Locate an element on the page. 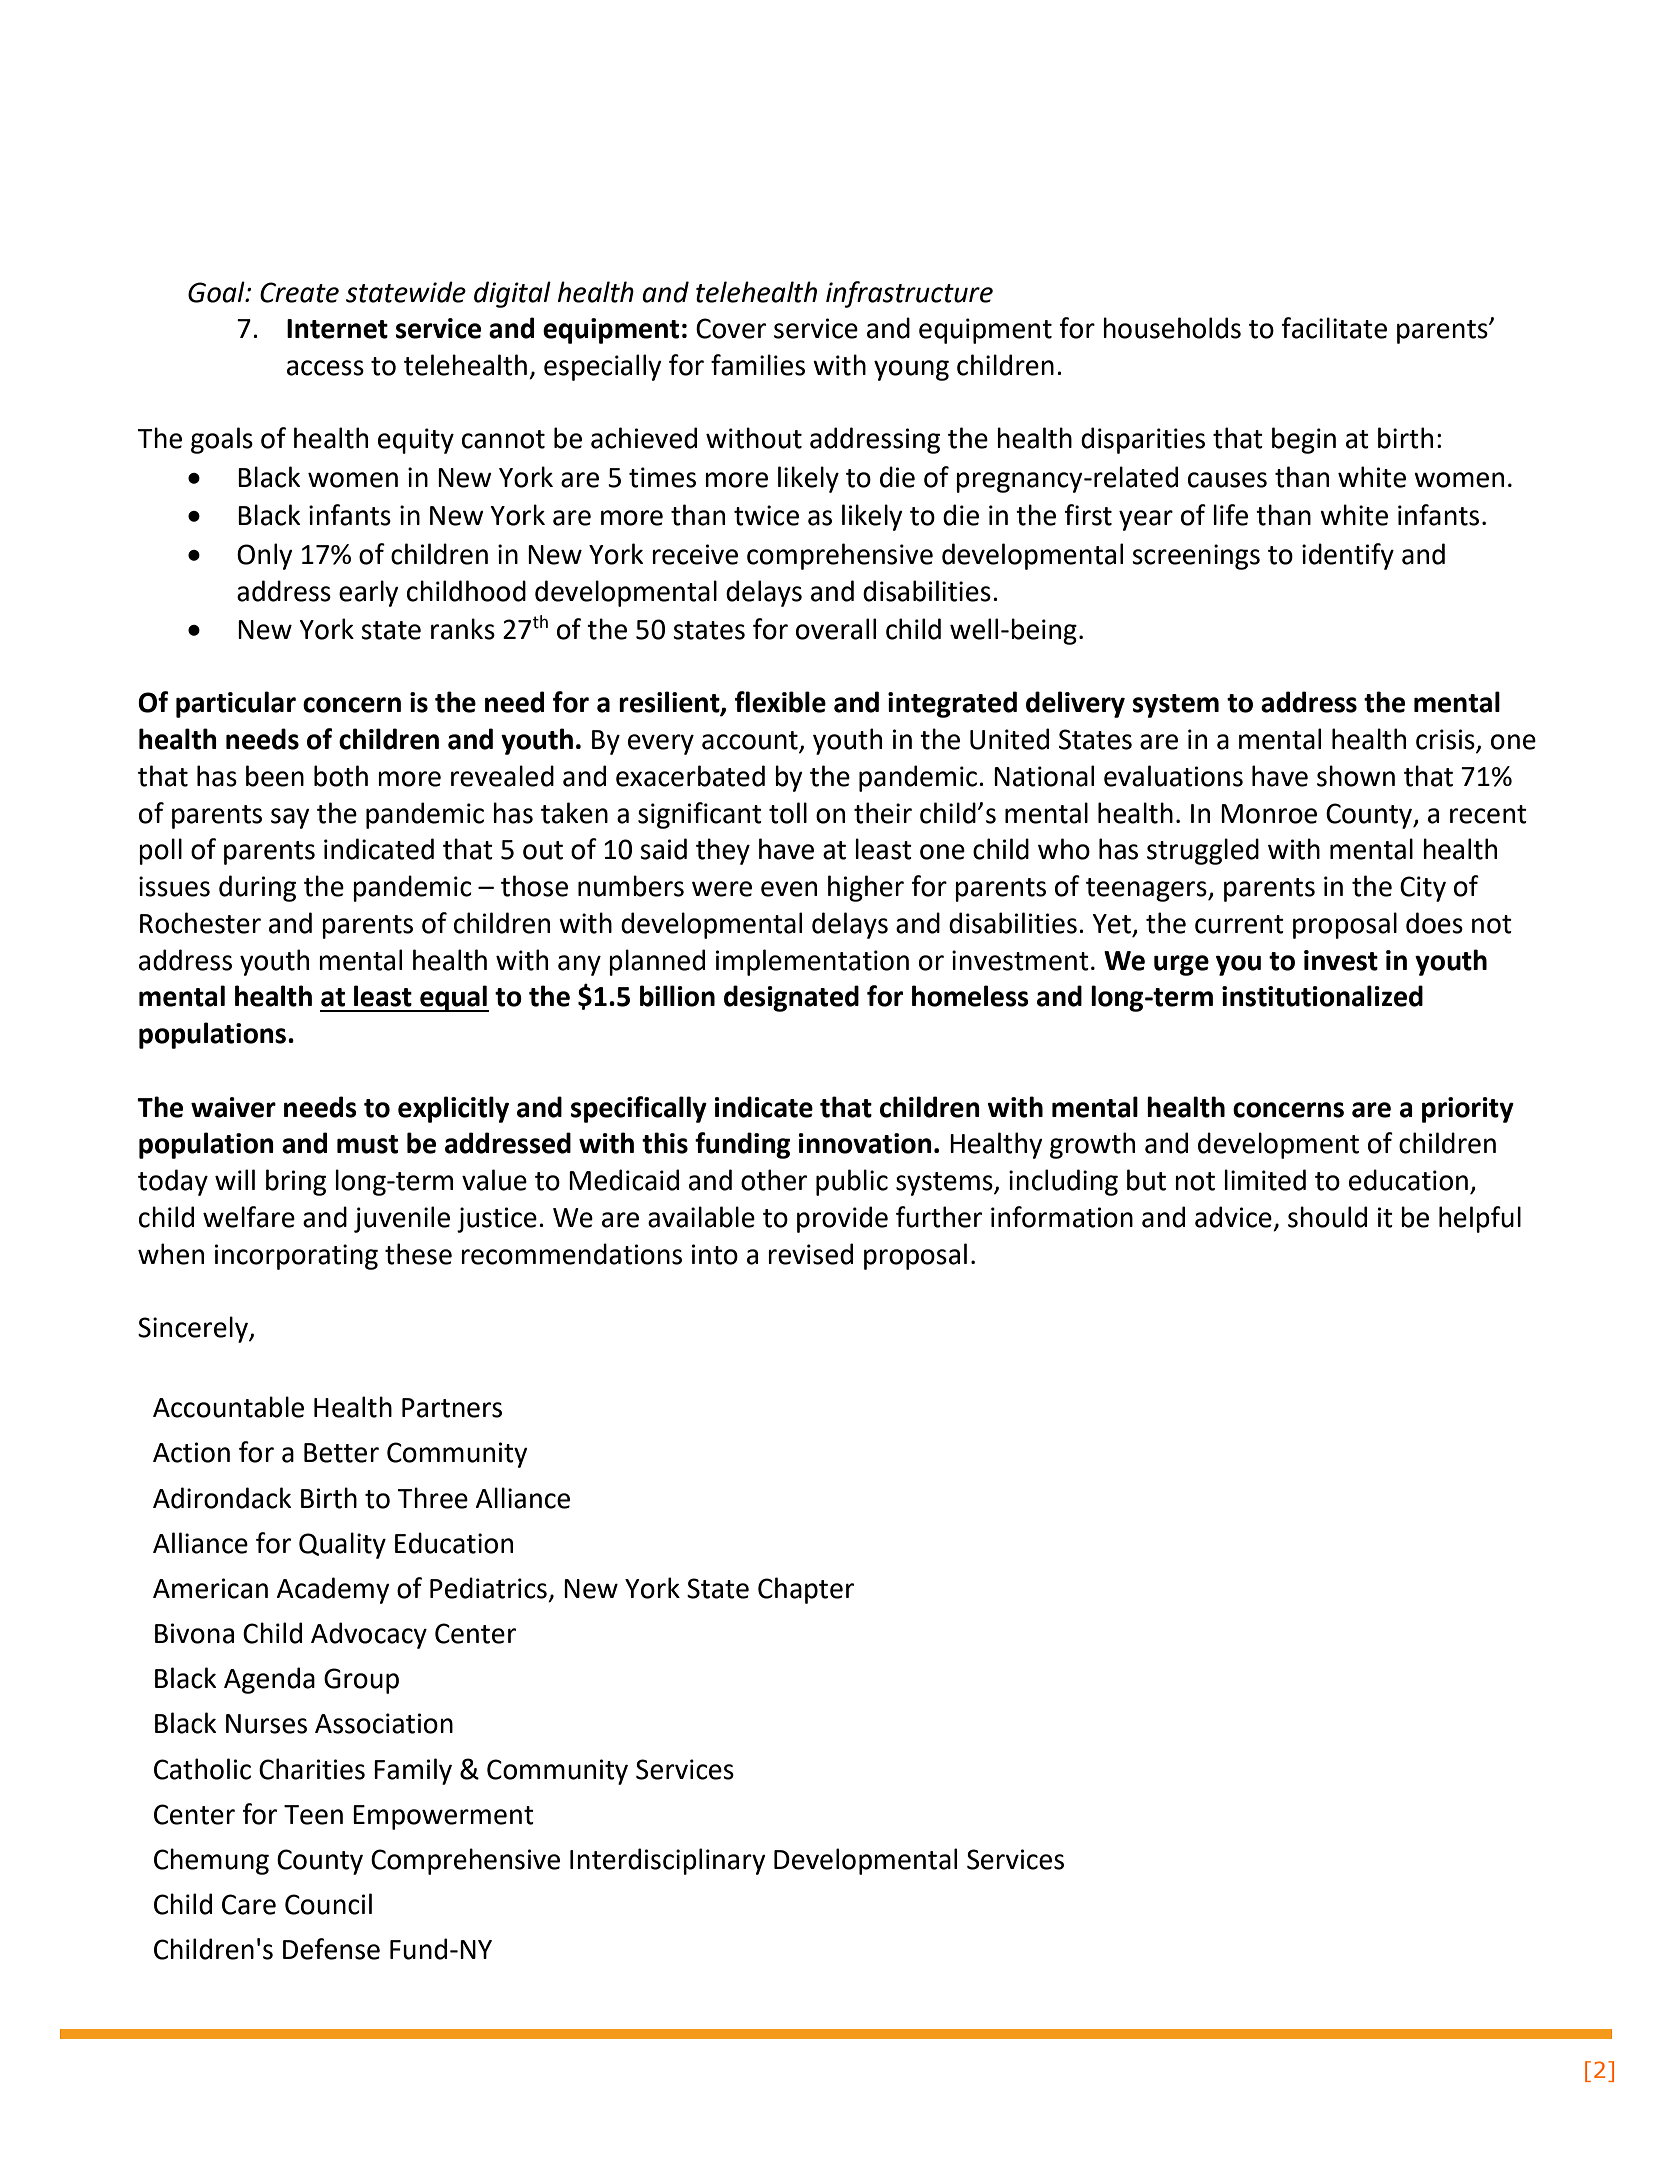 Image resolution: width=1675 pixels, height=2168 pixels. Council is located at coordinates (328, 1904).
